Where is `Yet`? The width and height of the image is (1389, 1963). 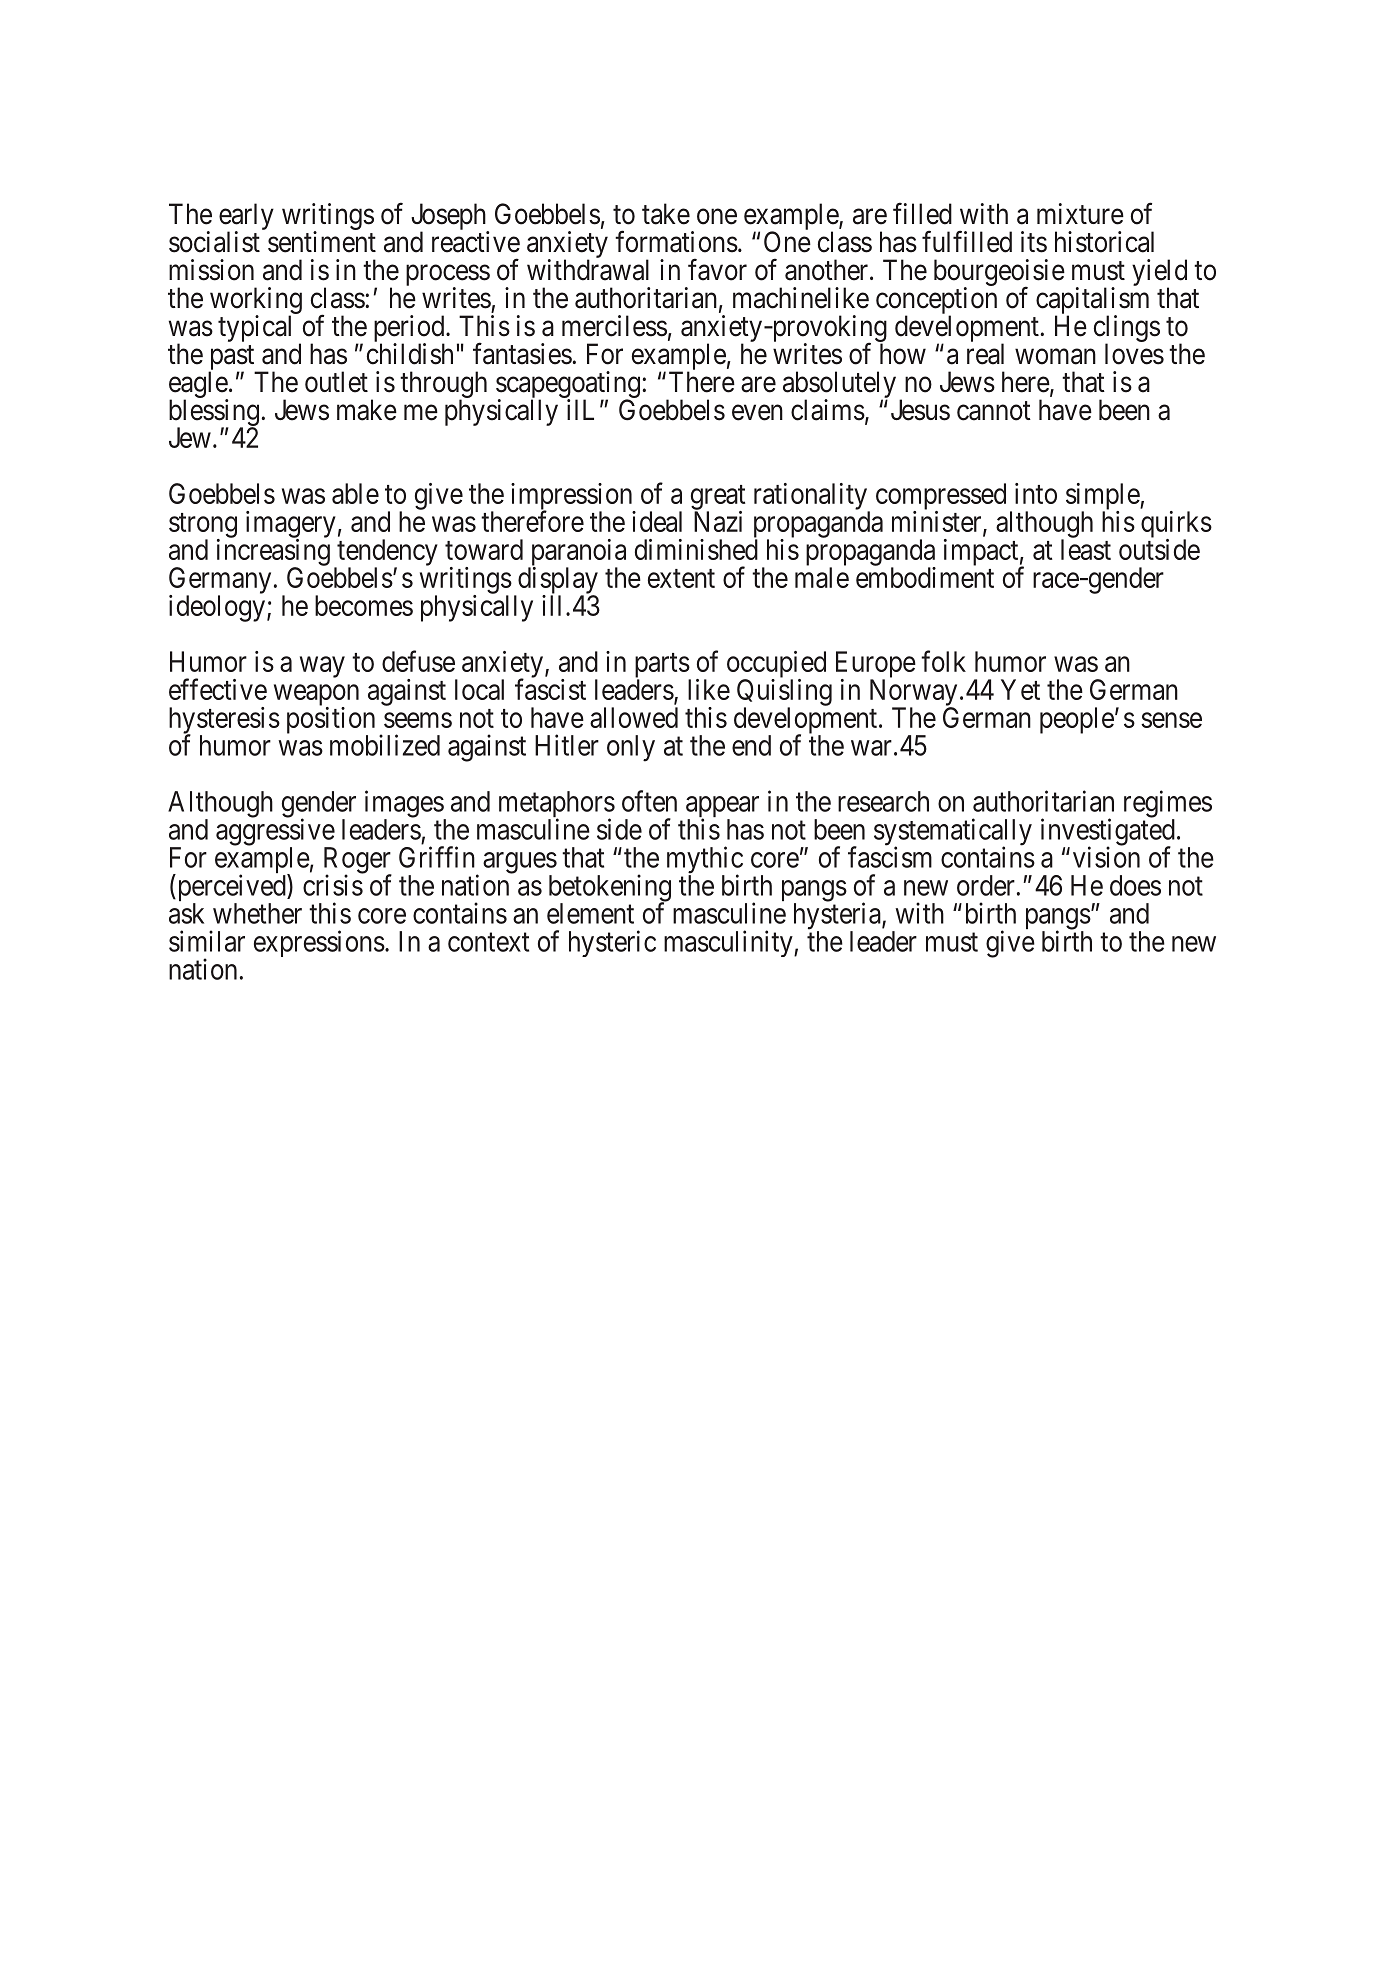
Yet is located at coordinates (1020, 689).
